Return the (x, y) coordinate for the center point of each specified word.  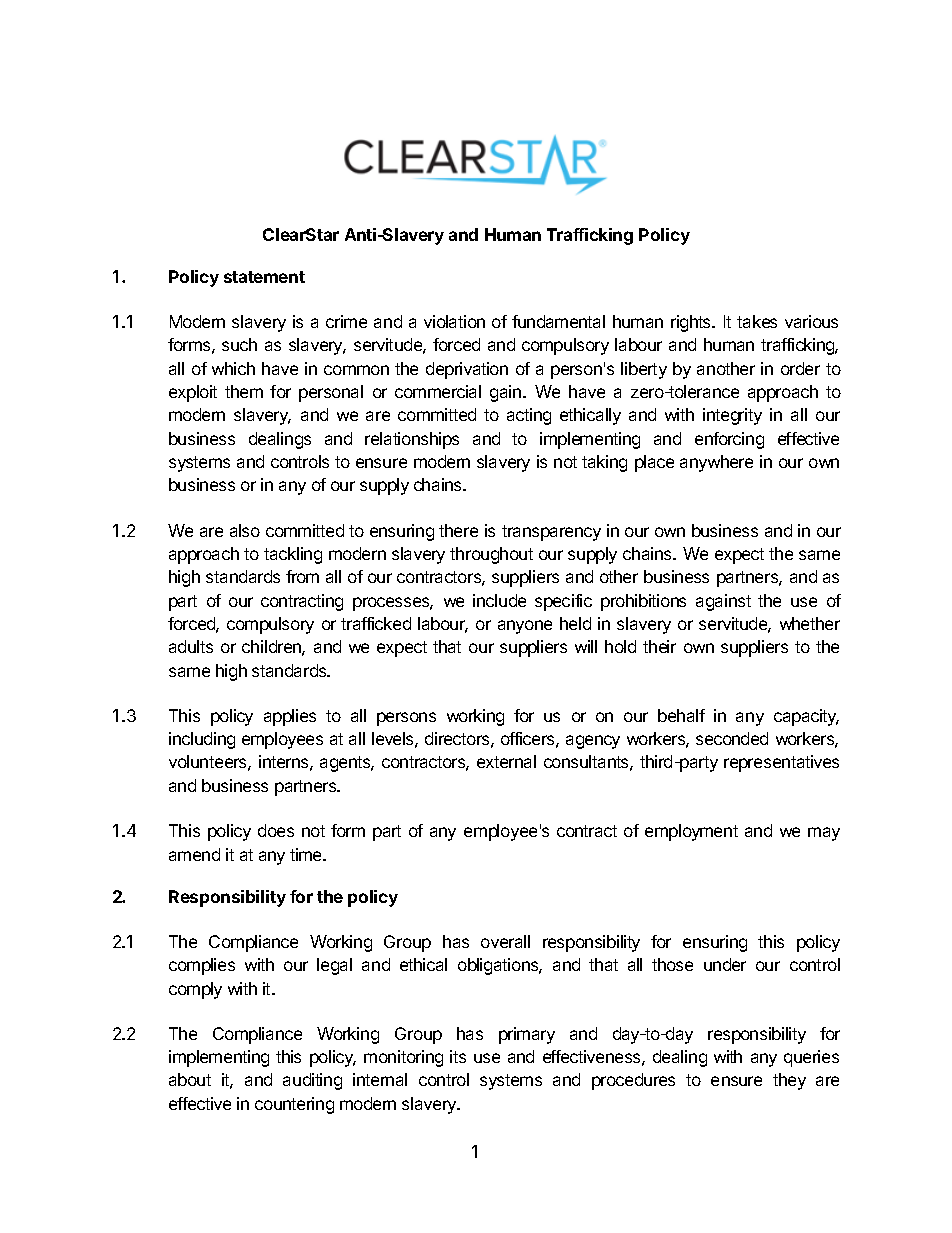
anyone (525, 627)
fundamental (558, 321)
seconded (732, 738)
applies (290, 717)
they (789, 1081)
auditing (312, 1081)
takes (757, 321)
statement (264, 277)
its (458, 1056)
